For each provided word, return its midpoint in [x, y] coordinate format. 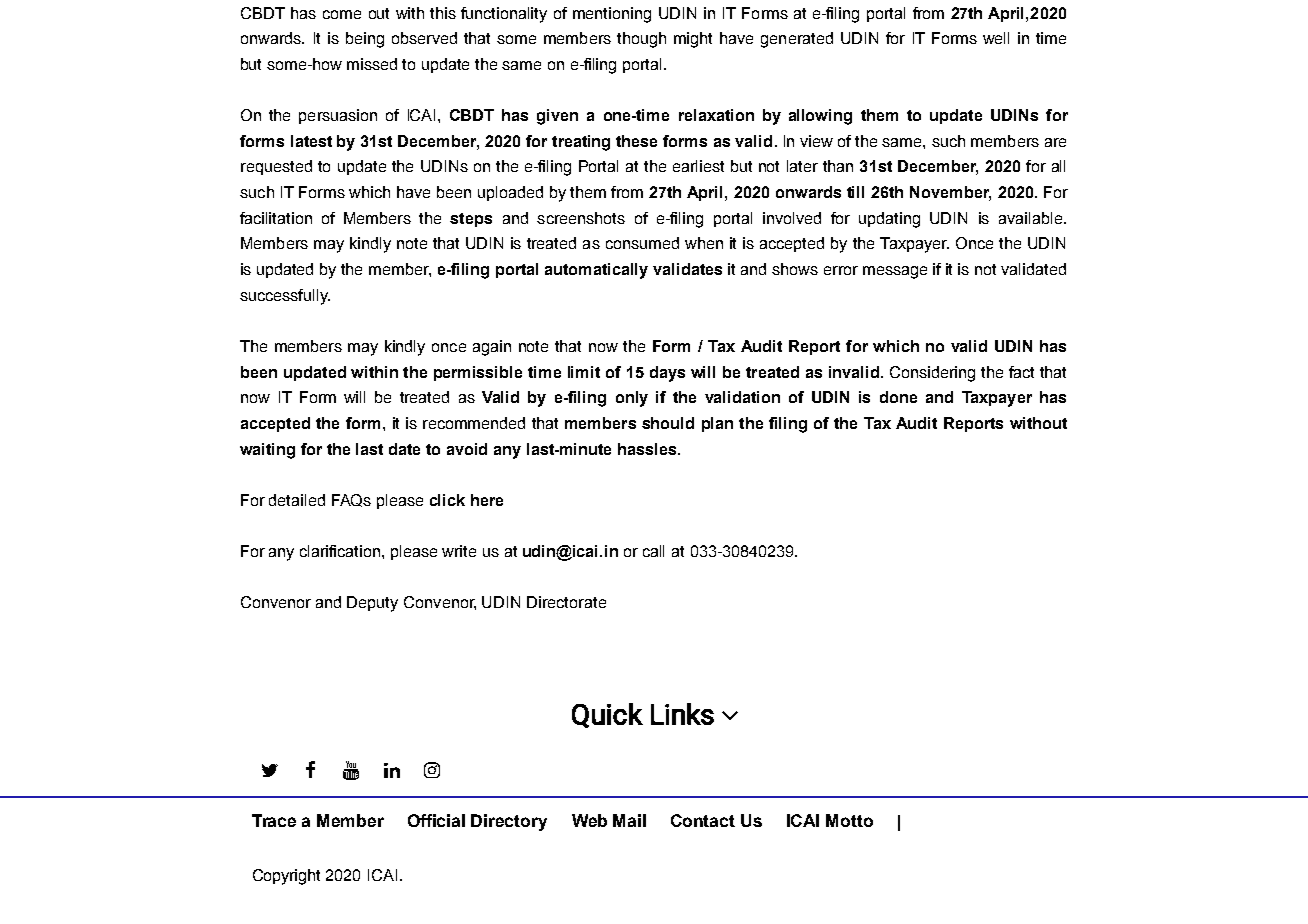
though [641, 40]
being [365, 40]
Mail [629, 820]
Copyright [286, 877]
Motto [849, 820]
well [996, 38]
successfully [285, 297]
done [898, 397]
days [667, 374]
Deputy [372, 604]
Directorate [566, 602]
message [895, 272]
